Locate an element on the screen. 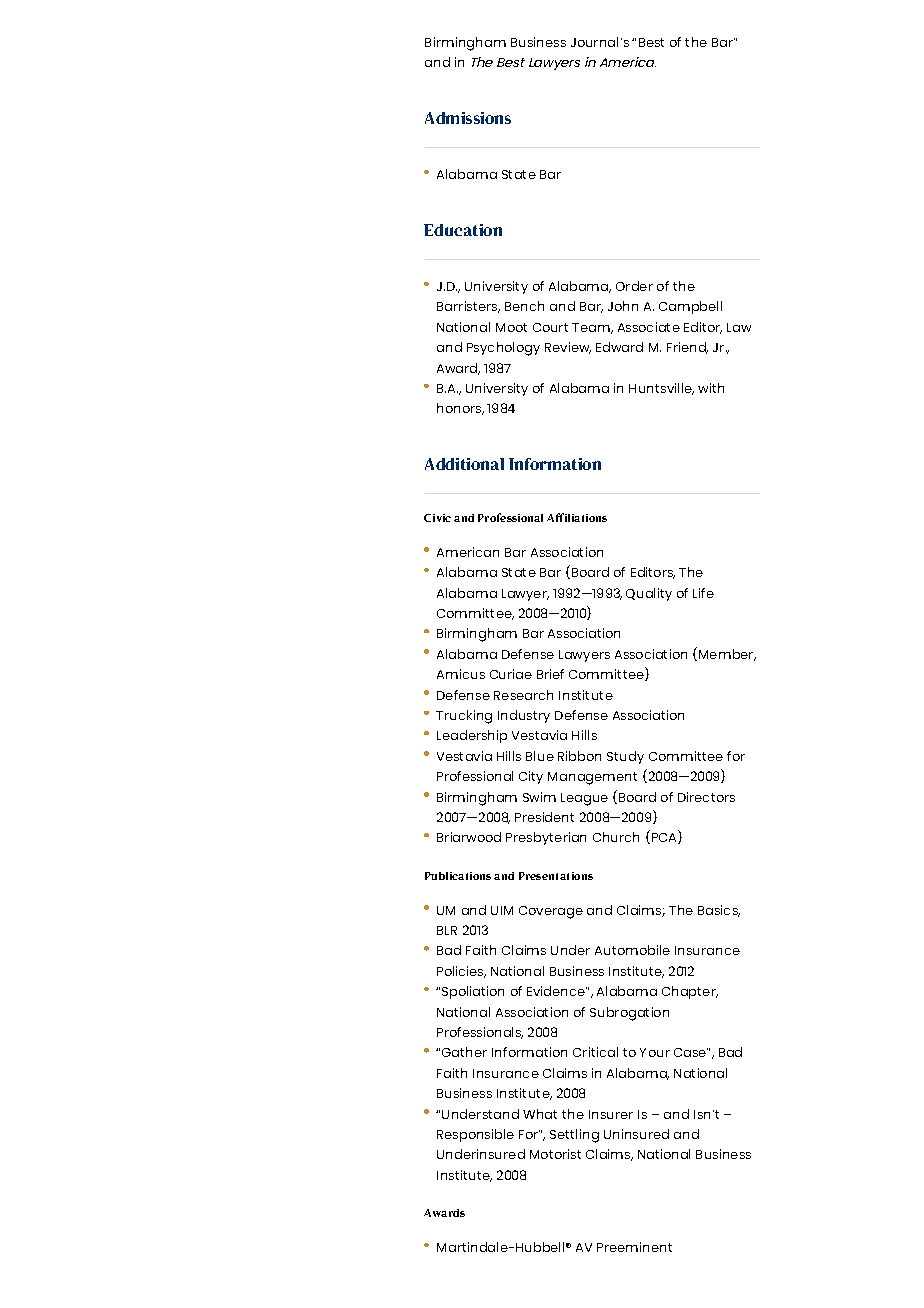 The image size is (924, 1308). Brief is located at coordinates (550, 674).
